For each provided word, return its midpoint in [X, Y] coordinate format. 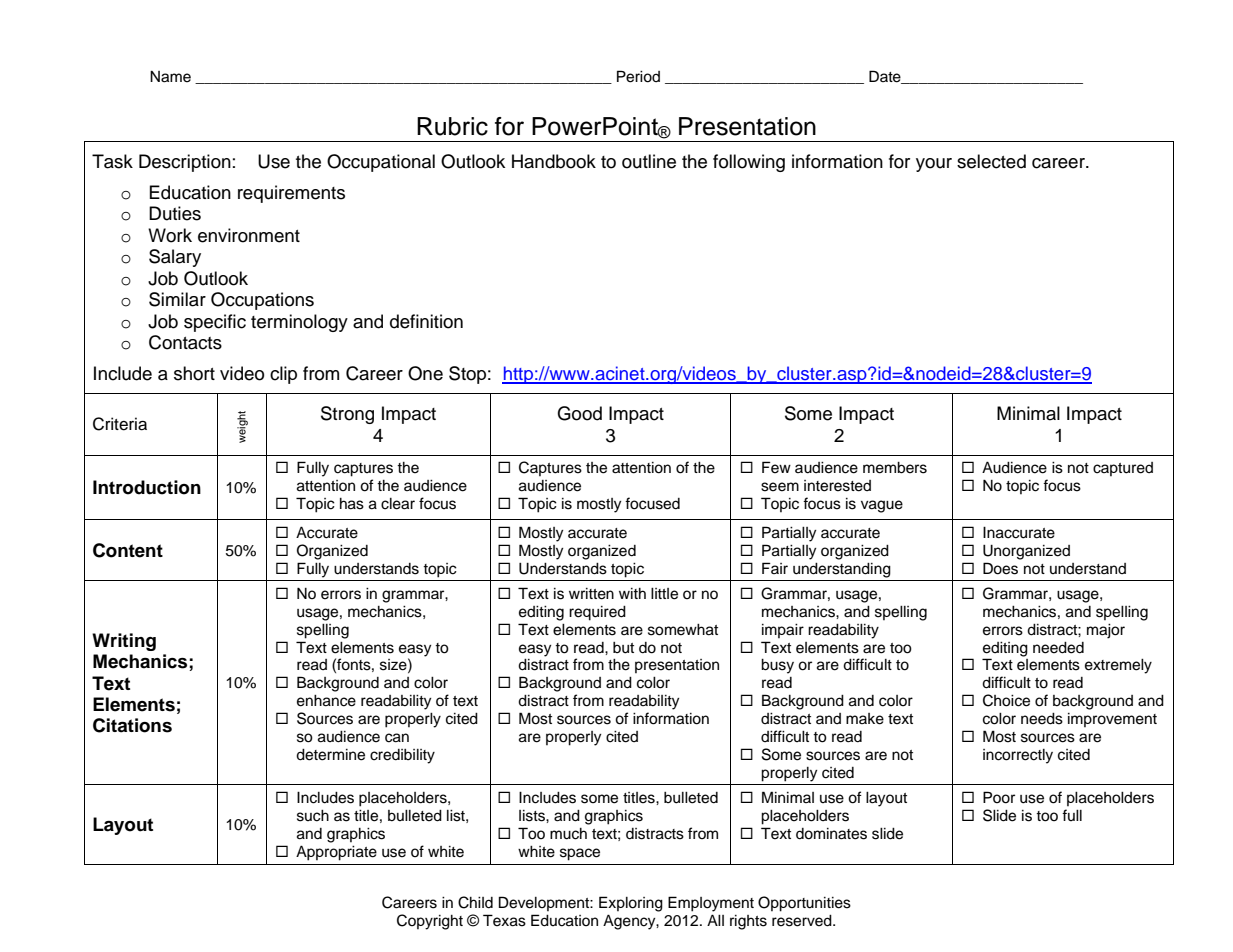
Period [638, 76]
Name [170, 76]
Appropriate [336, 853]
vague [882, 506]
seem [780, 487]
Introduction [147, 487]
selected [991, 161]
